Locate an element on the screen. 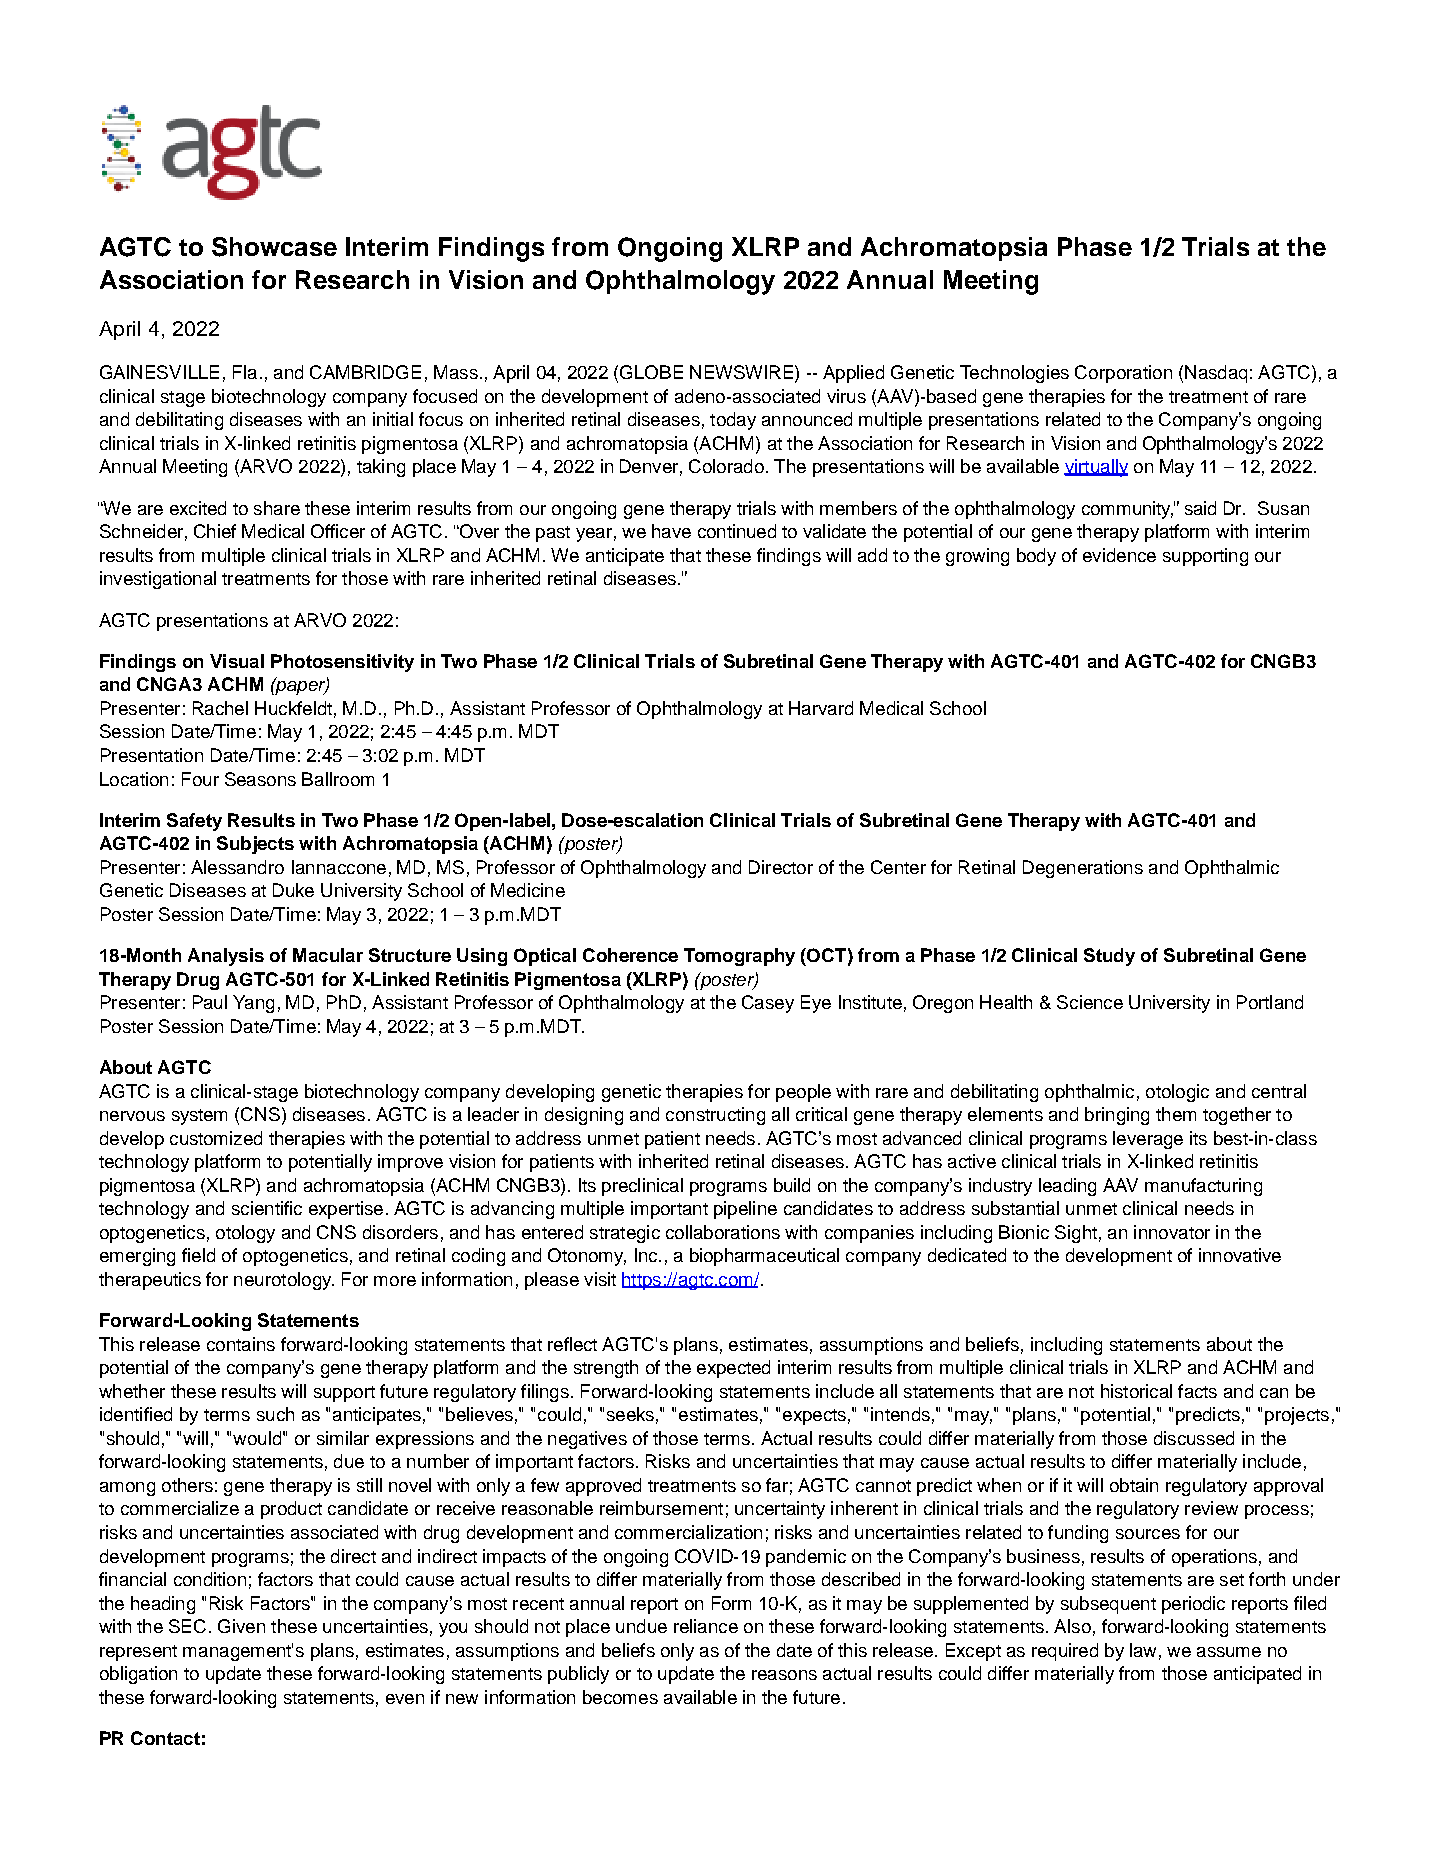 This screenshot has width=1441, height=1865. Showcase is located at coordinates (274, 247).
